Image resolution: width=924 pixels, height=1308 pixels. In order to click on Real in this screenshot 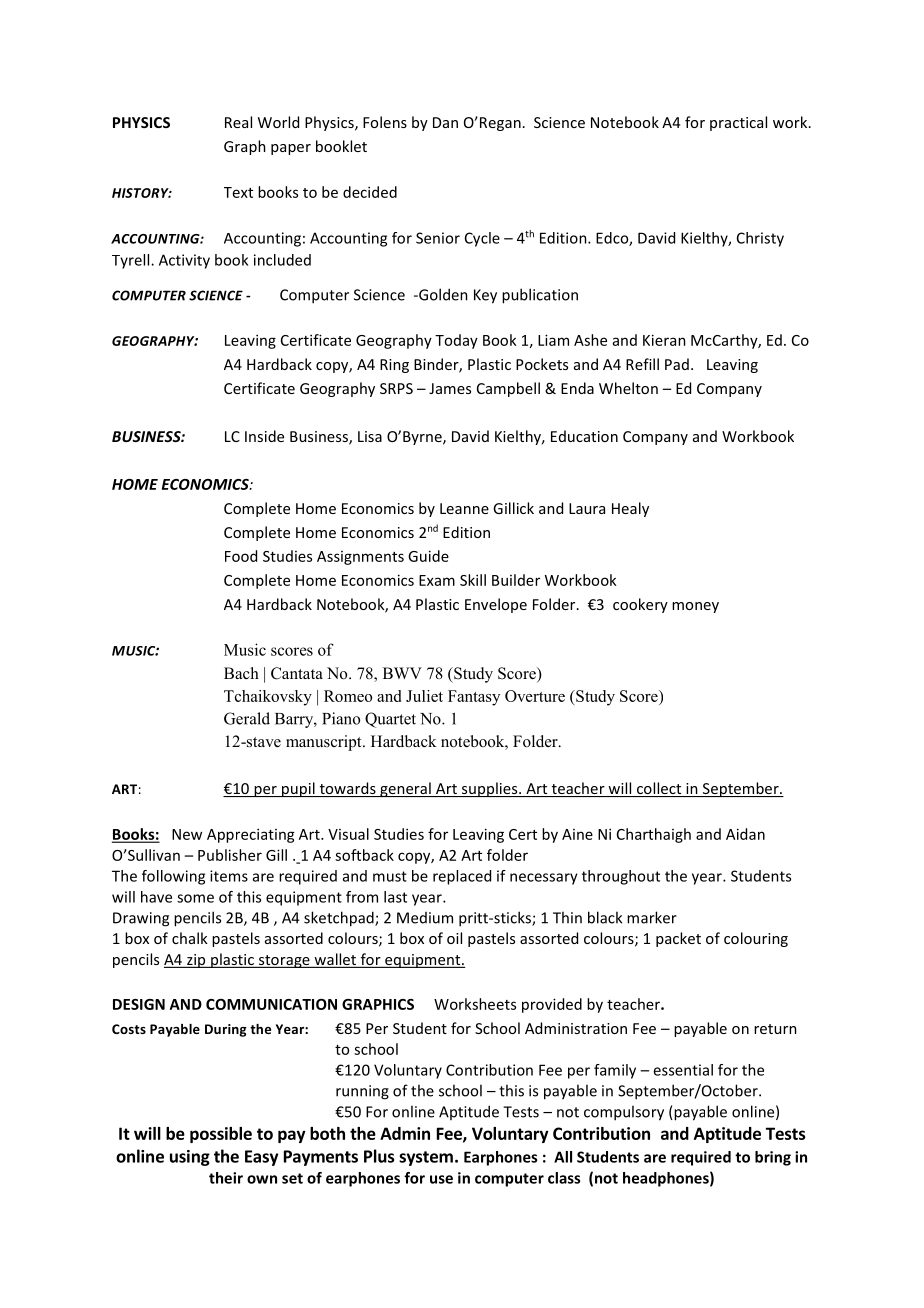, I will do `click(238, 122)`.
